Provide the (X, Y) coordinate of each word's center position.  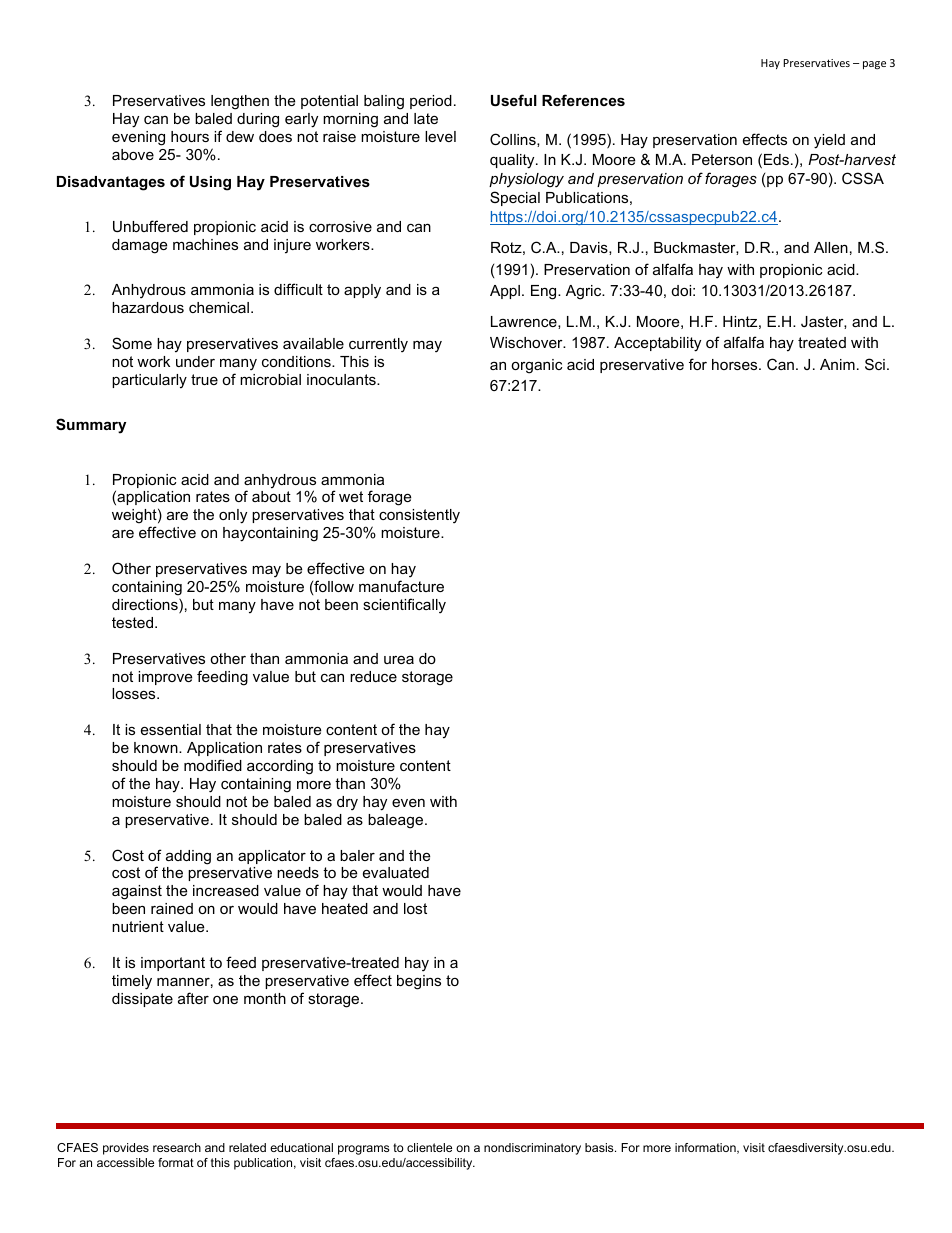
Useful (514, 100)
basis (600, 1147)
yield (829, 141)
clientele (429, 1147)
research (177, 1147)
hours (190, 136)
